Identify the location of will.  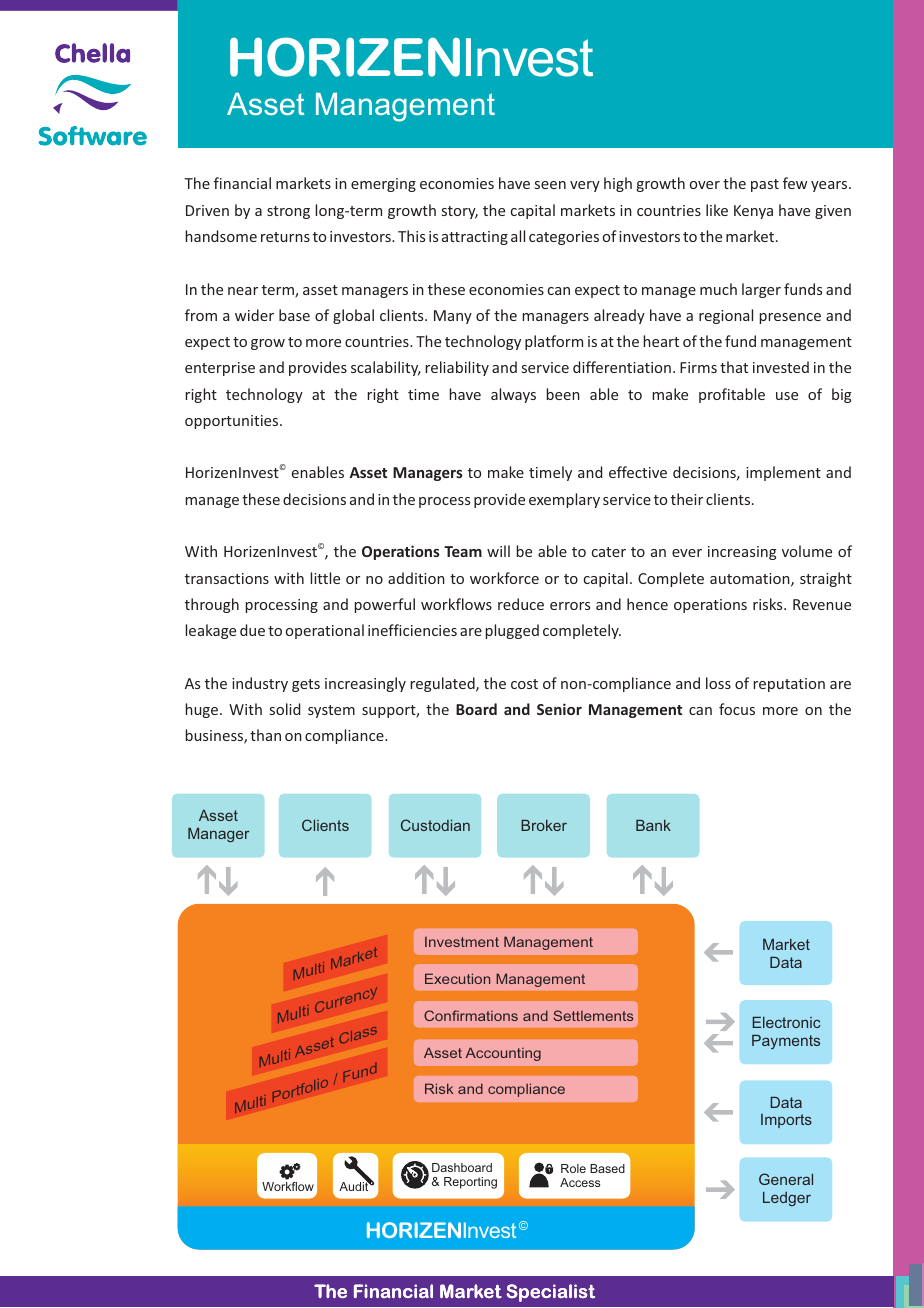
(498, 551).
